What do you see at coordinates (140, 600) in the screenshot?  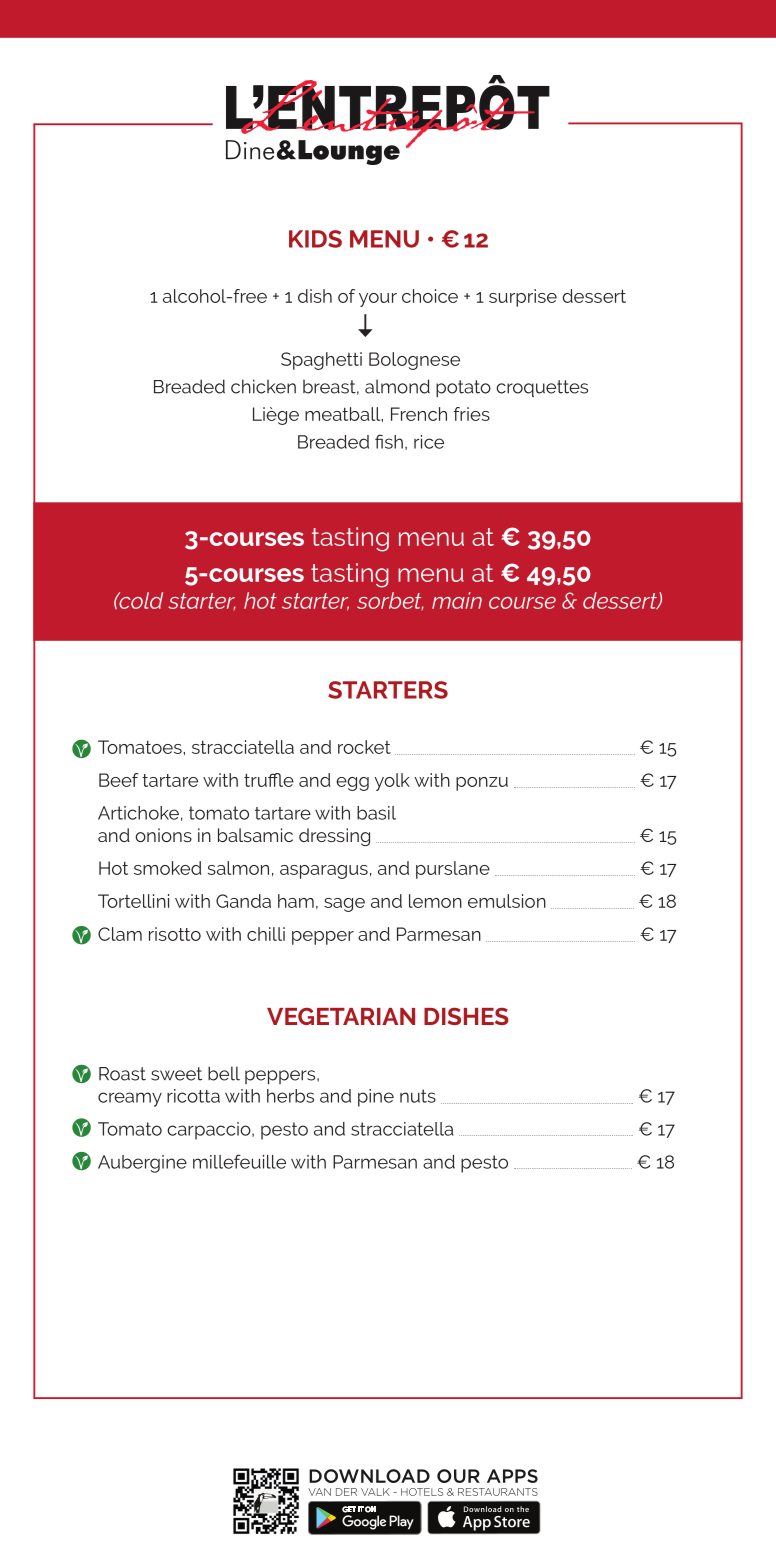 I see `cold` at bounding box center [140, 600].
